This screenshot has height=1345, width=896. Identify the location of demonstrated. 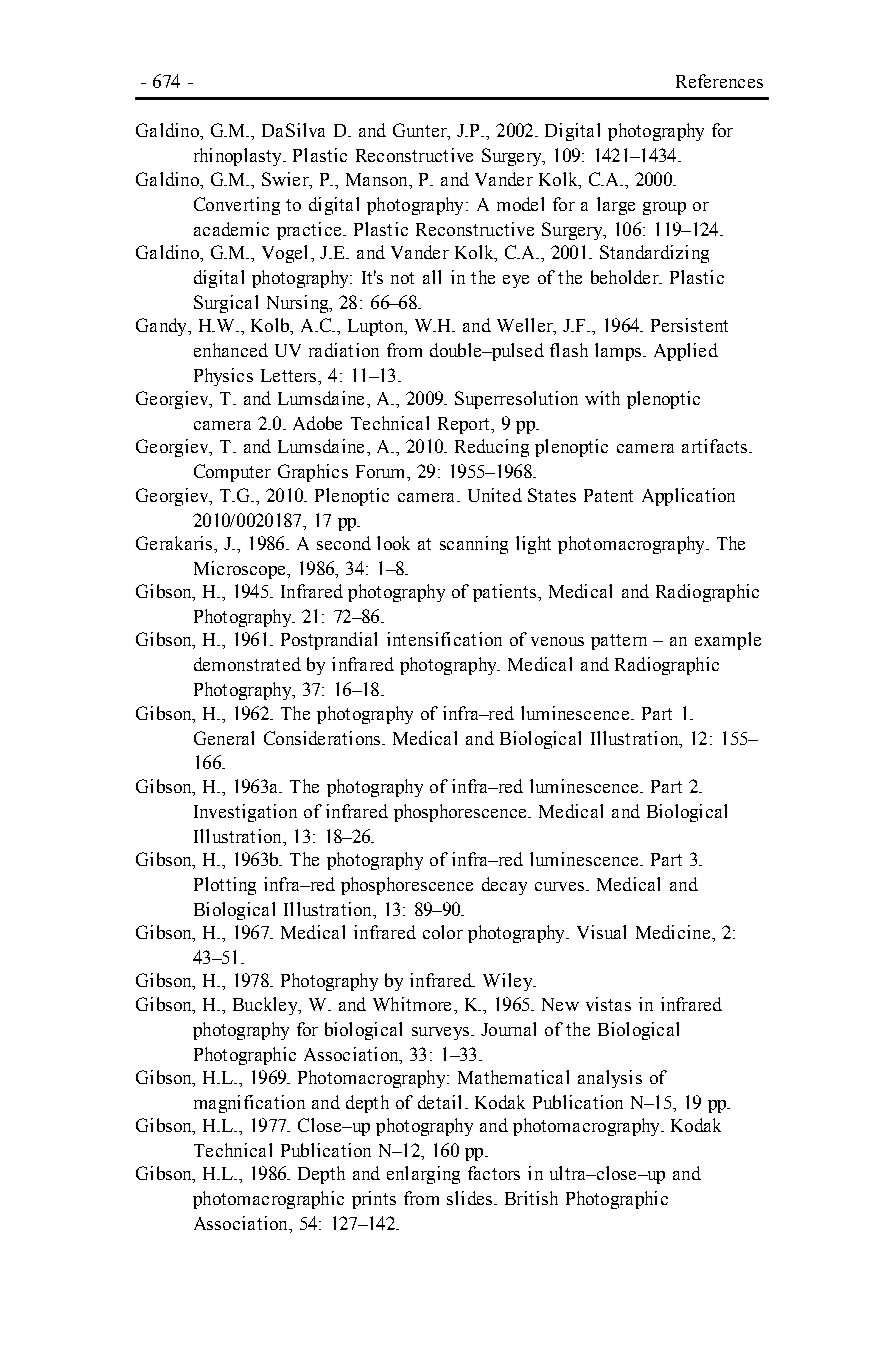
(247, 664).
